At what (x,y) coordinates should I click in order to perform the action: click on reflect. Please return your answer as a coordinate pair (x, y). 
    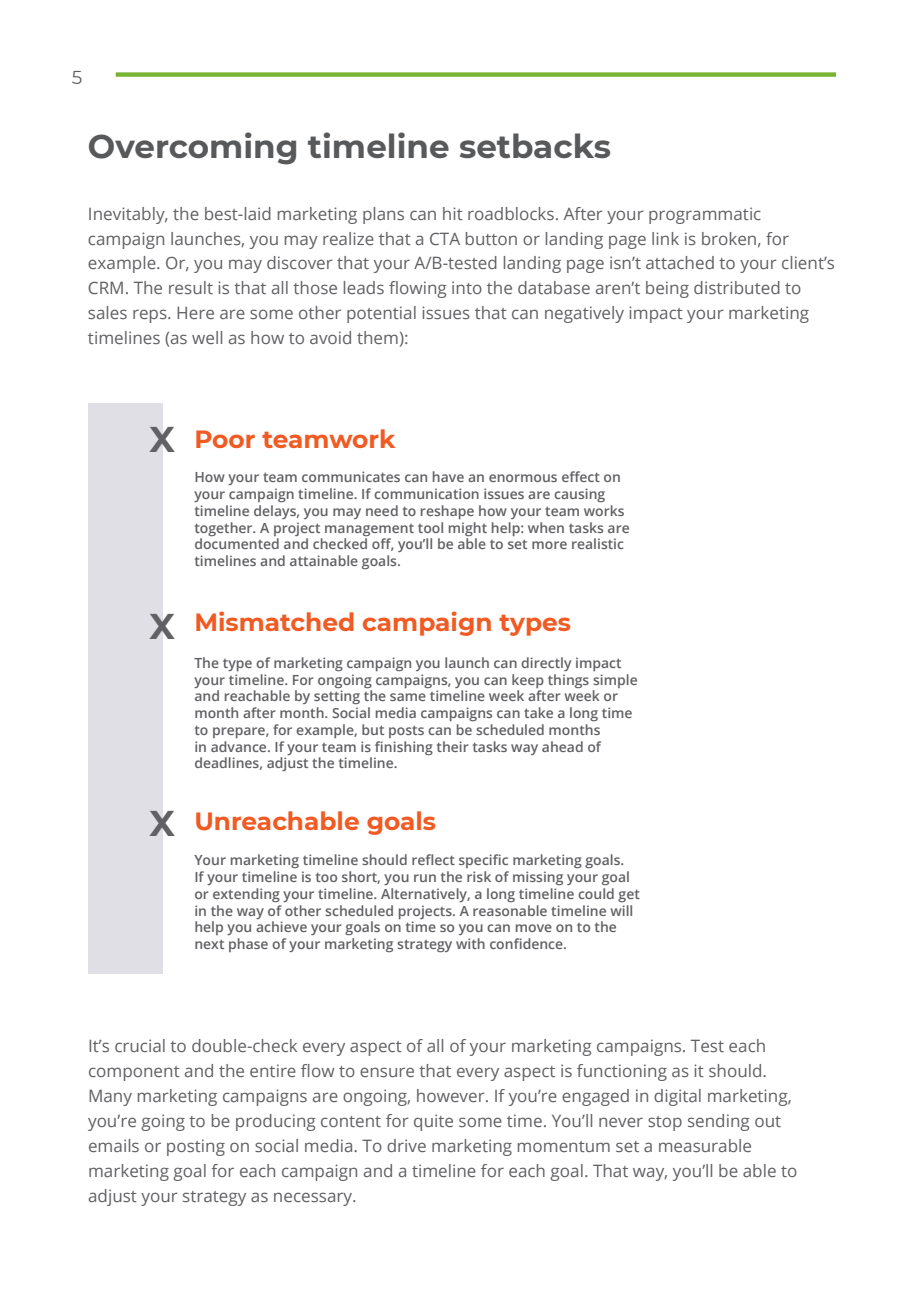
    Looking at the image, I should click on (433, 859).
